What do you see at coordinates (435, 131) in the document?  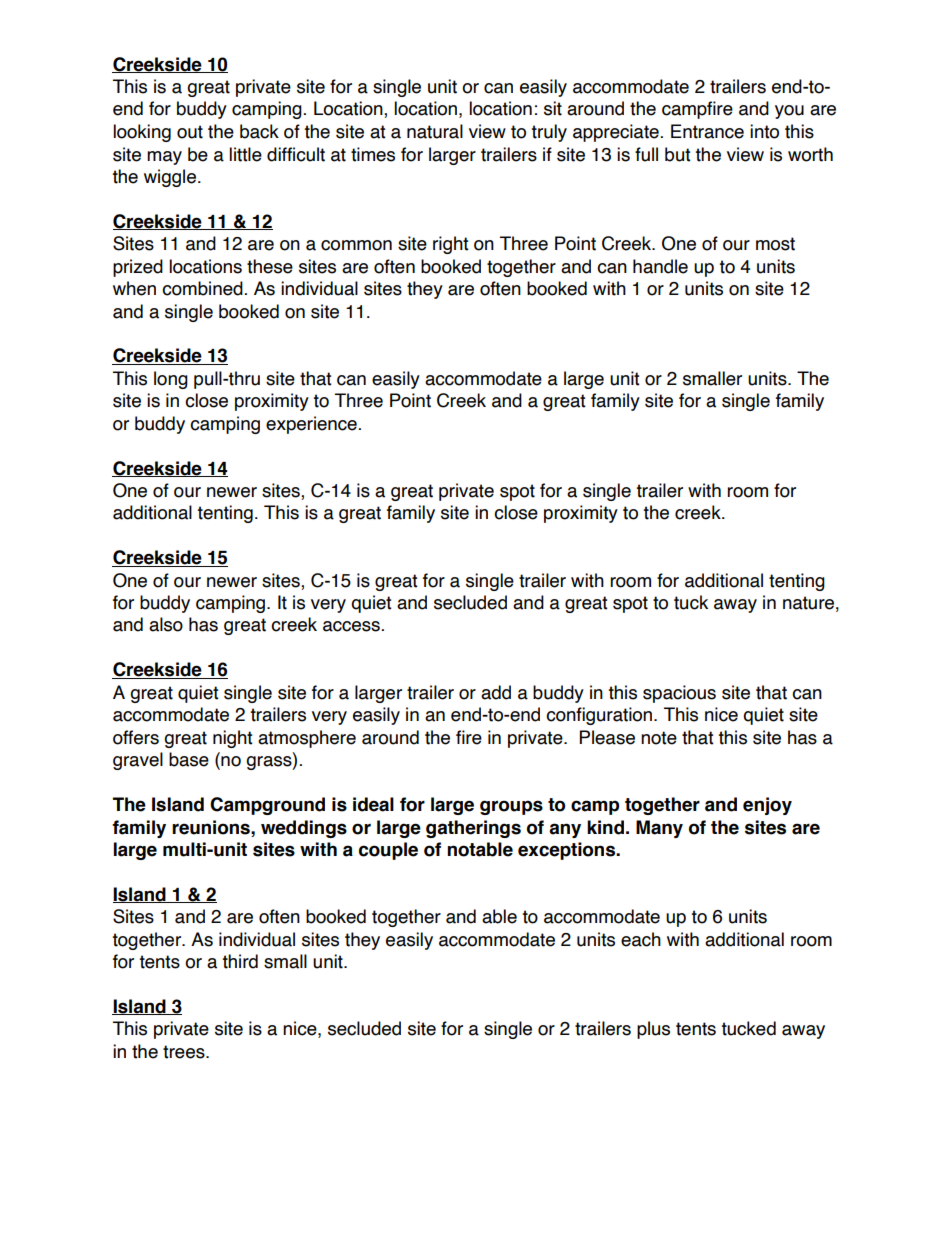 I see `natural` at bounding box center [435, 131].
